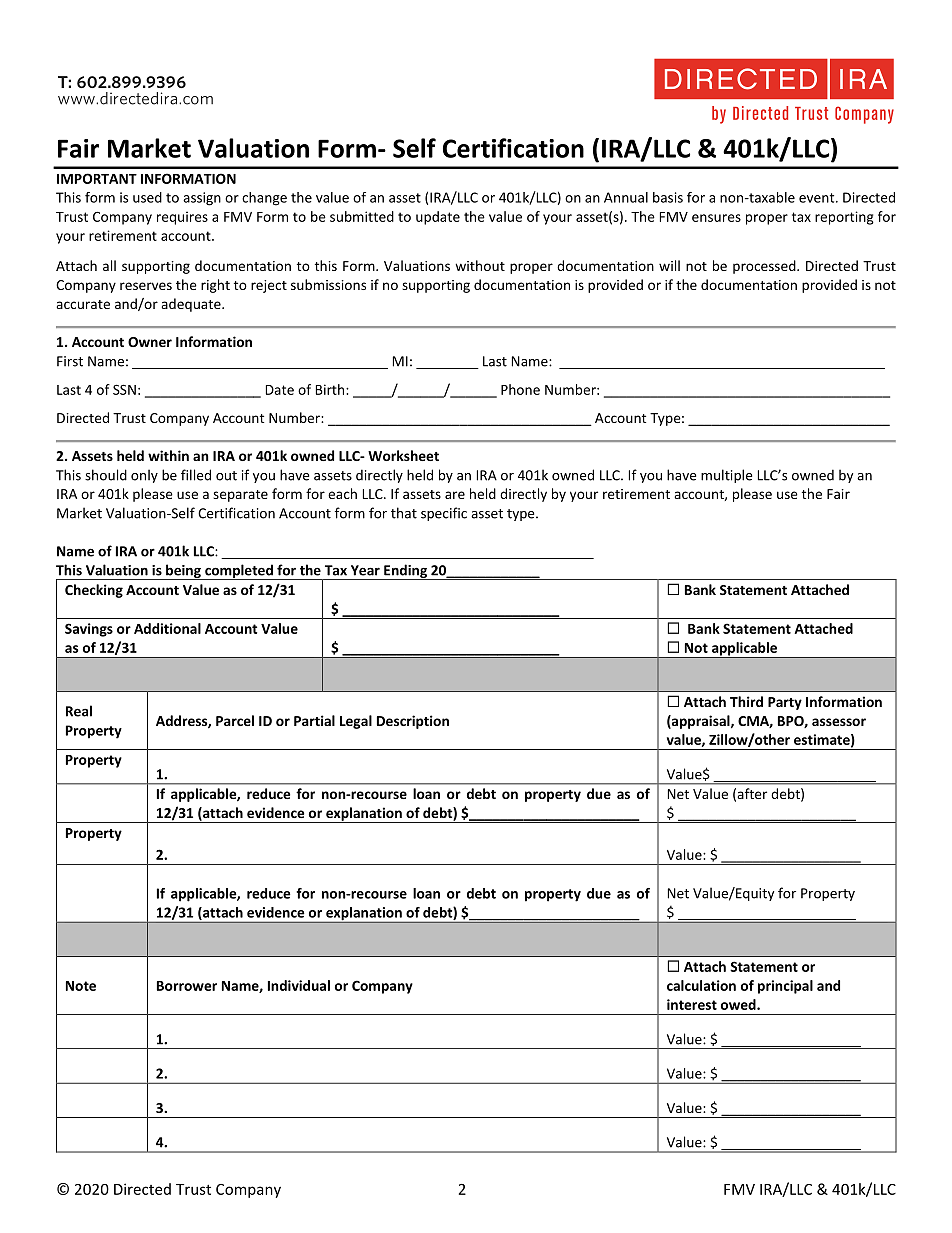 The image size is (952, 1233). Describe the element at coordinates (362, 216) in the page. I see `submitted` at that location.
